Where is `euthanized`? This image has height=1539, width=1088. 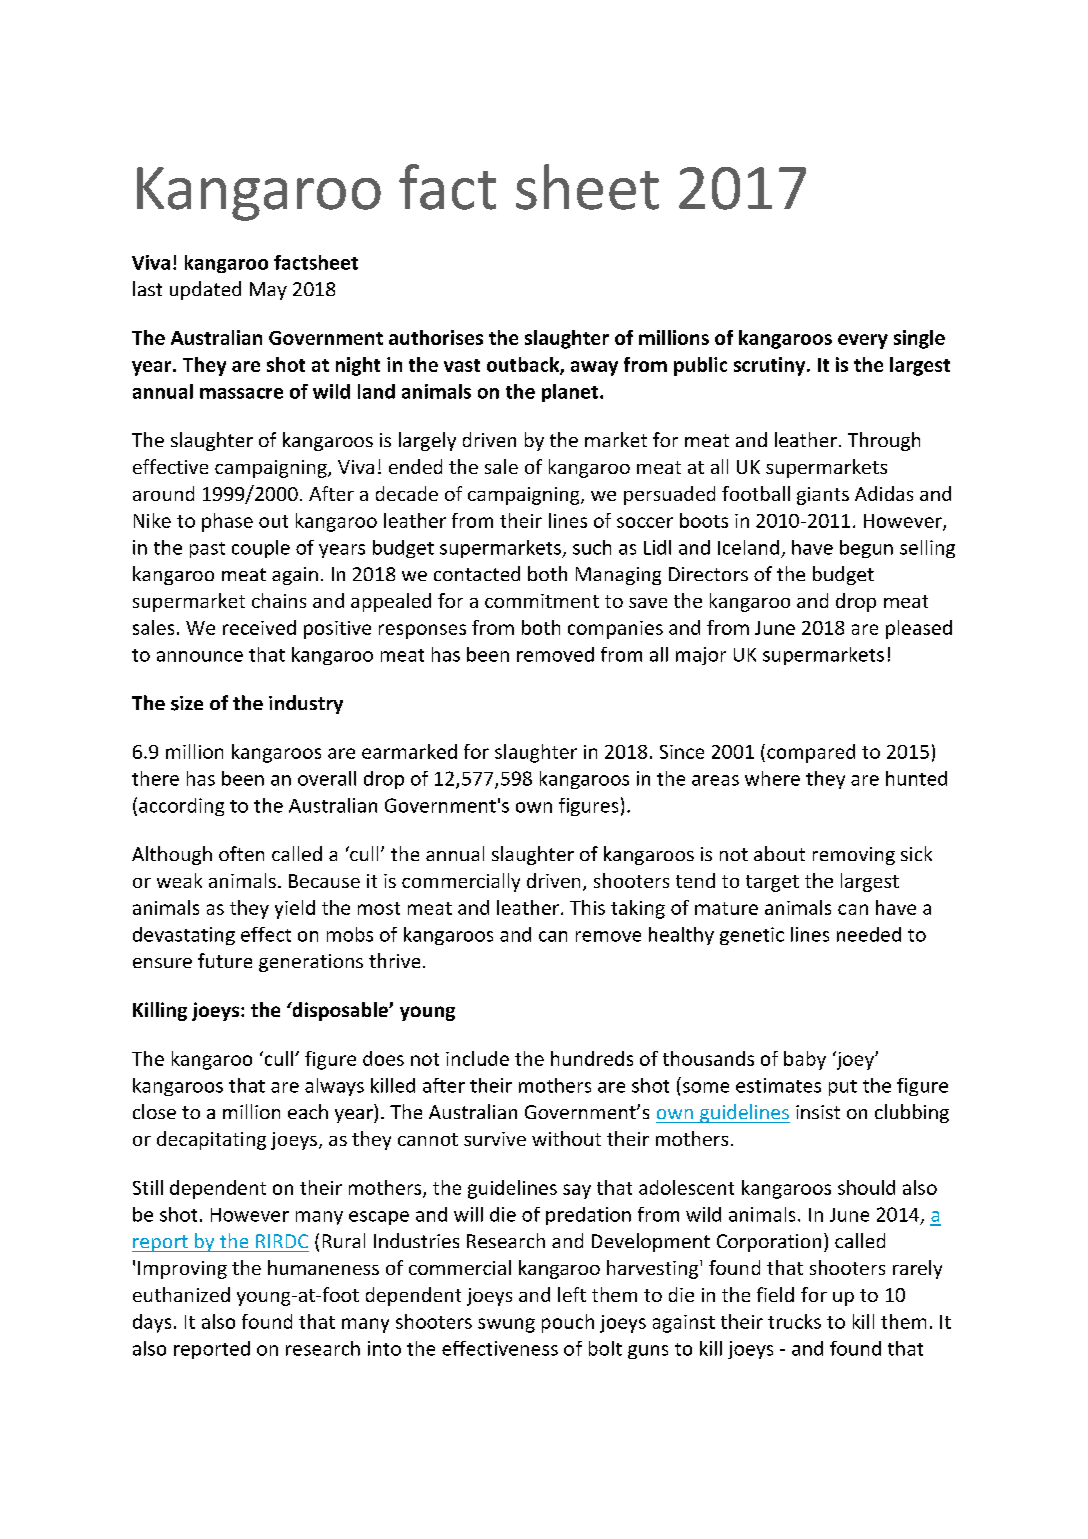 euthanized is located at coordinates (181, 1294).
